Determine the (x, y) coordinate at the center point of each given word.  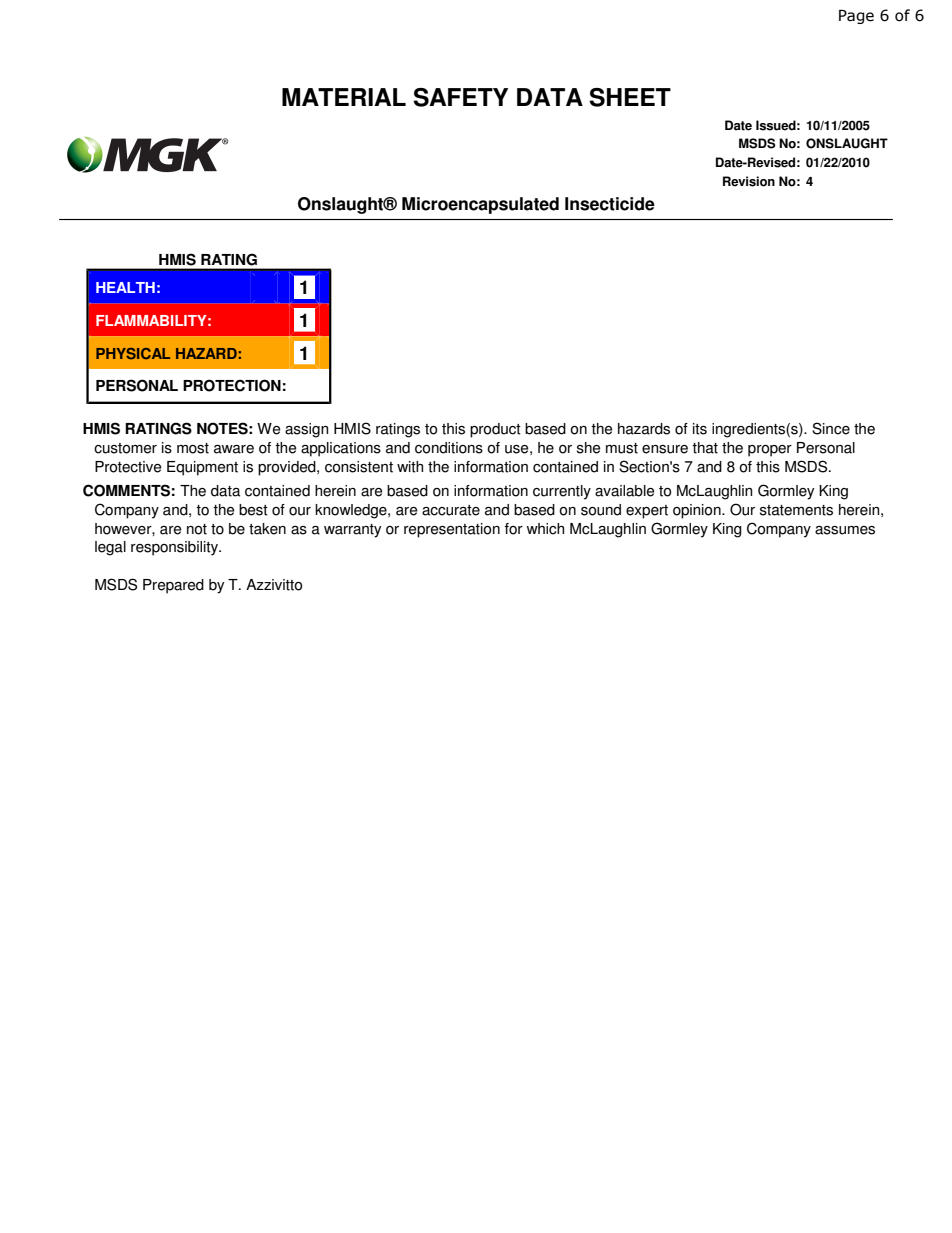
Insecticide (610, 204)
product (495, 430)
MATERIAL (344, 97)
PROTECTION (232, 385)
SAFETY (460, 97)
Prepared (173, 586)
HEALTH (125, 287)
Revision (749, 181)
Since (831, 428)
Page (856, 17)
